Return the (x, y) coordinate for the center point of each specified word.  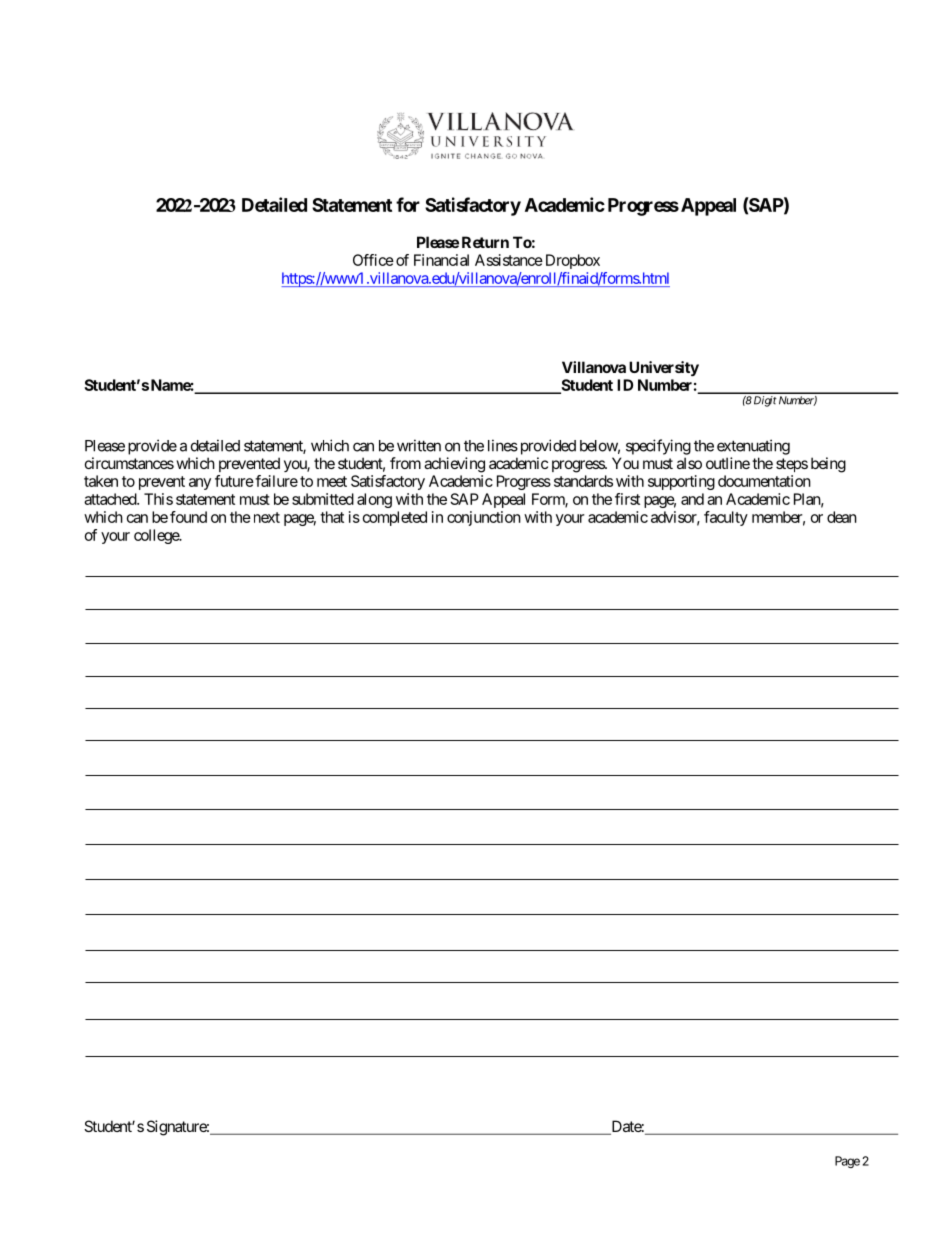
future (234, 481)
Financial (441, 260)
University (664, 368)
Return (485, 242)
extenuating (753, 447)
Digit (765, 401)
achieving (454, 465)
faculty (726, 518)
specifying (658, 447)
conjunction (484, 518)
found (188, 517)
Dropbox (571, 261)
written (419, 445)
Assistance (509, 260)
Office (373, 260)
